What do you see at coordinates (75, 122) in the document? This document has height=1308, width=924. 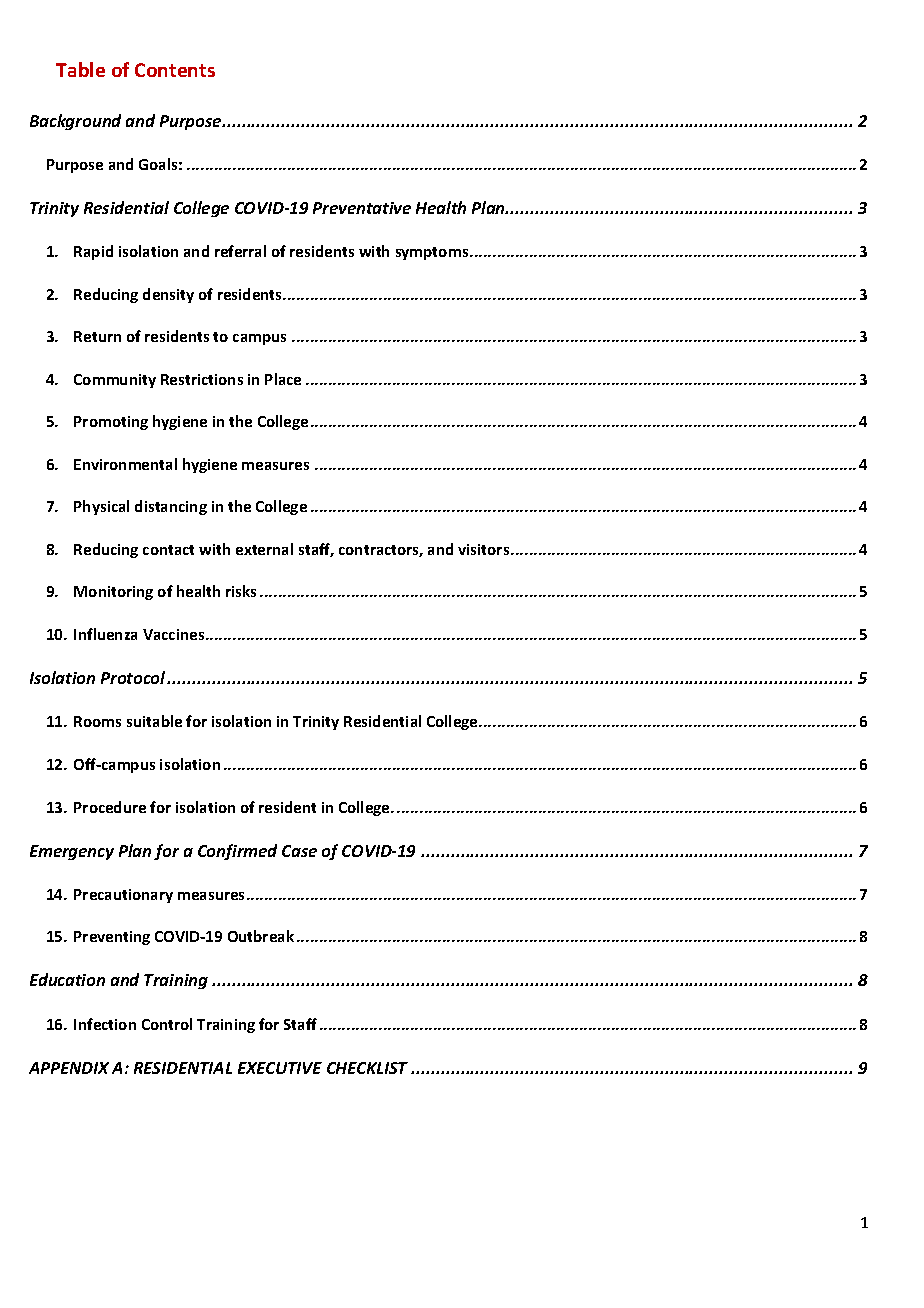 I see `Background` at bounding box center [75, 122].
